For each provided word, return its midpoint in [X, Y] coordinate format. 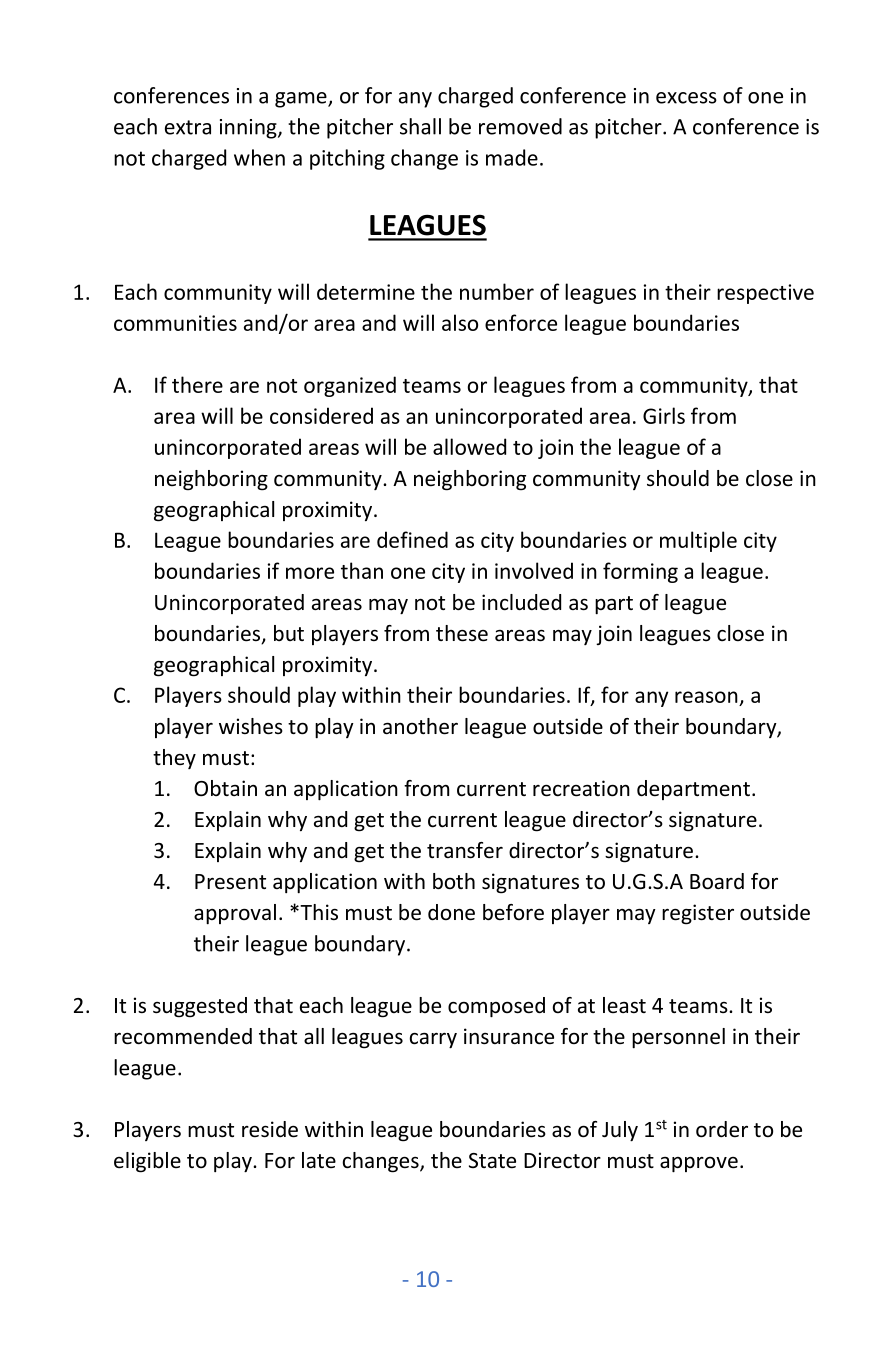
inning [249, 129]
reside [270, 1129]
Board [717, 881]
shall [420, 126]
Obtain [225, 788]
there [197, 384]
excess [686, 98]
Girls [664, 415]
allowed [469, 446]
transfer [465, 850]
